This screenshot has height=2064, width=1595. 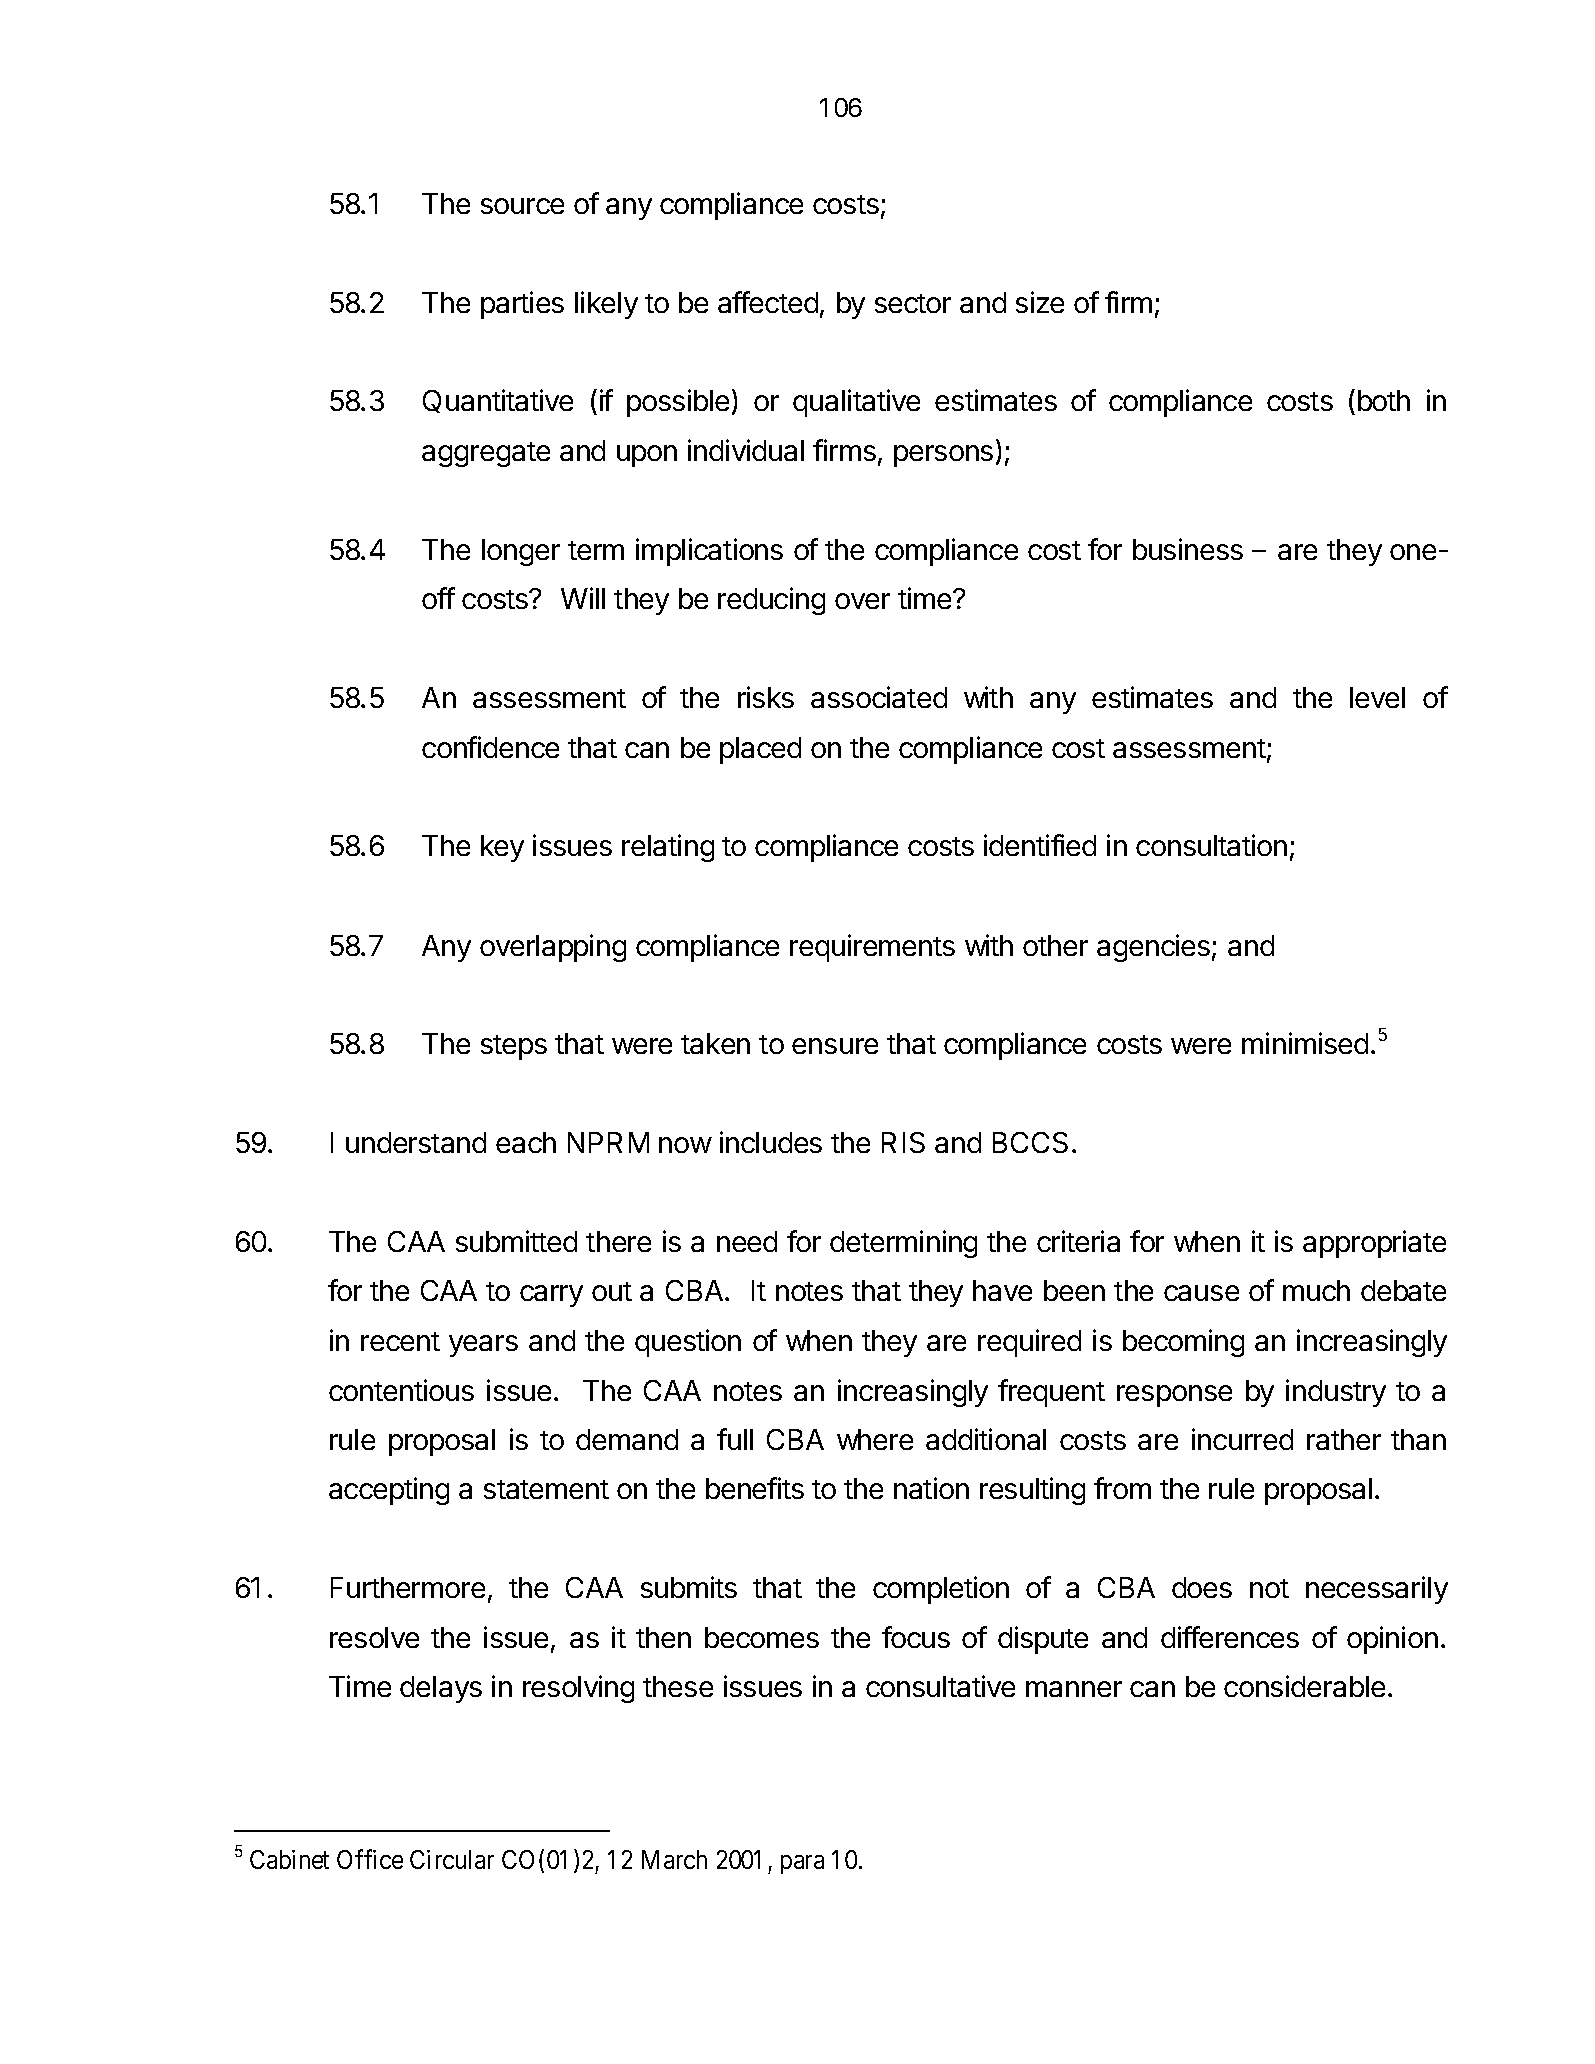 What do you see at coordinates (452, 1859) in the screenshot?
I see `Circular` at bounding box center [452, 1859].
